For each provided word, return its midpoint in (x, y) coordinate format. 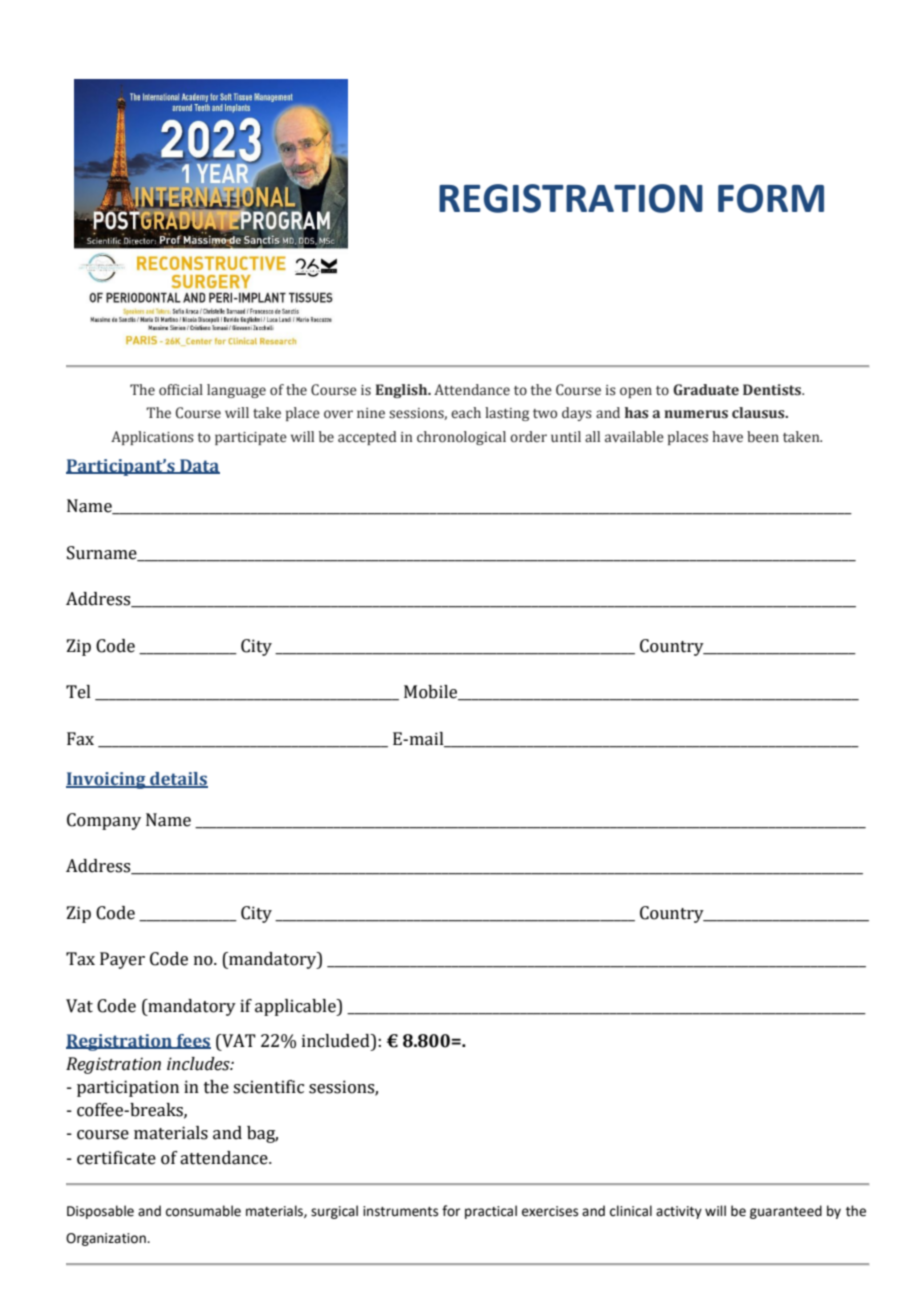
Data (199, 466)
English (403, 391)
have (727, 436)
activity (679, 1212)
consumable (203, 1211)
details (178, 780)
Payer (122, 960)
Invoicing (107, 780)
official (181, 390)
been (763, 437)
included (337, 1041)
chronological (461, 438)
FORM (771, 198)
